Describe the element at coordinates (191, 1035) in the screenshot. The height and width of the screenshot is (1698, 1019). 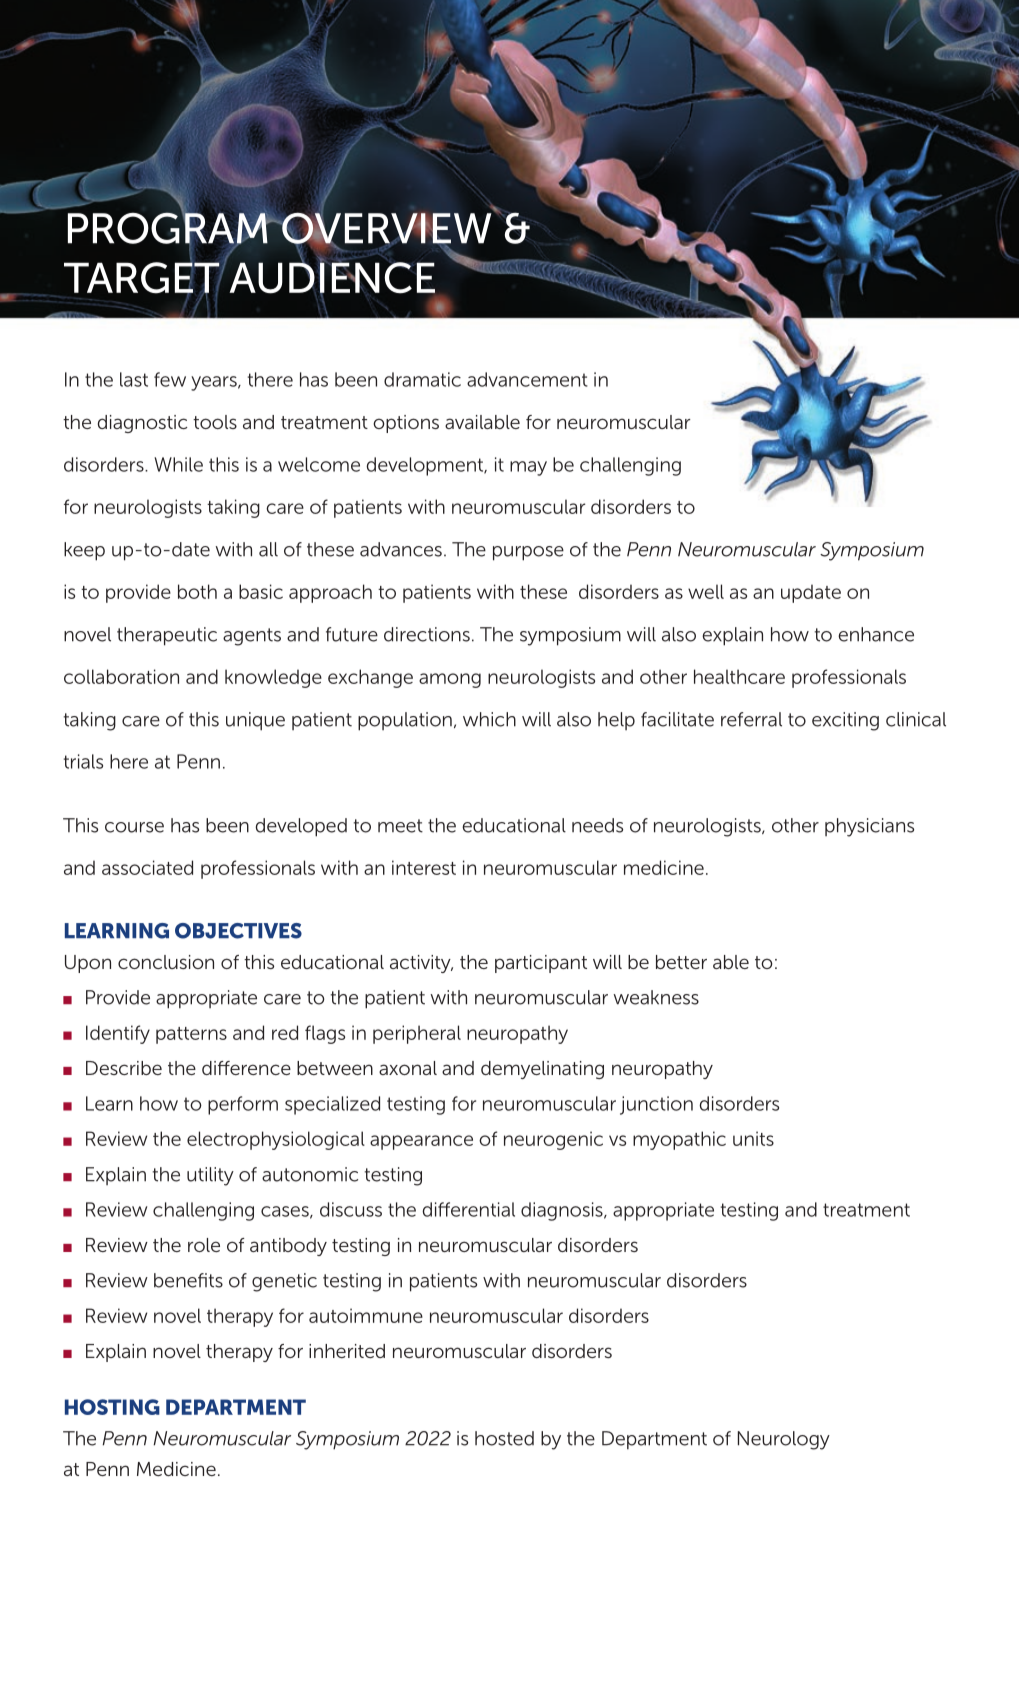
I see `patterns` at that location.
